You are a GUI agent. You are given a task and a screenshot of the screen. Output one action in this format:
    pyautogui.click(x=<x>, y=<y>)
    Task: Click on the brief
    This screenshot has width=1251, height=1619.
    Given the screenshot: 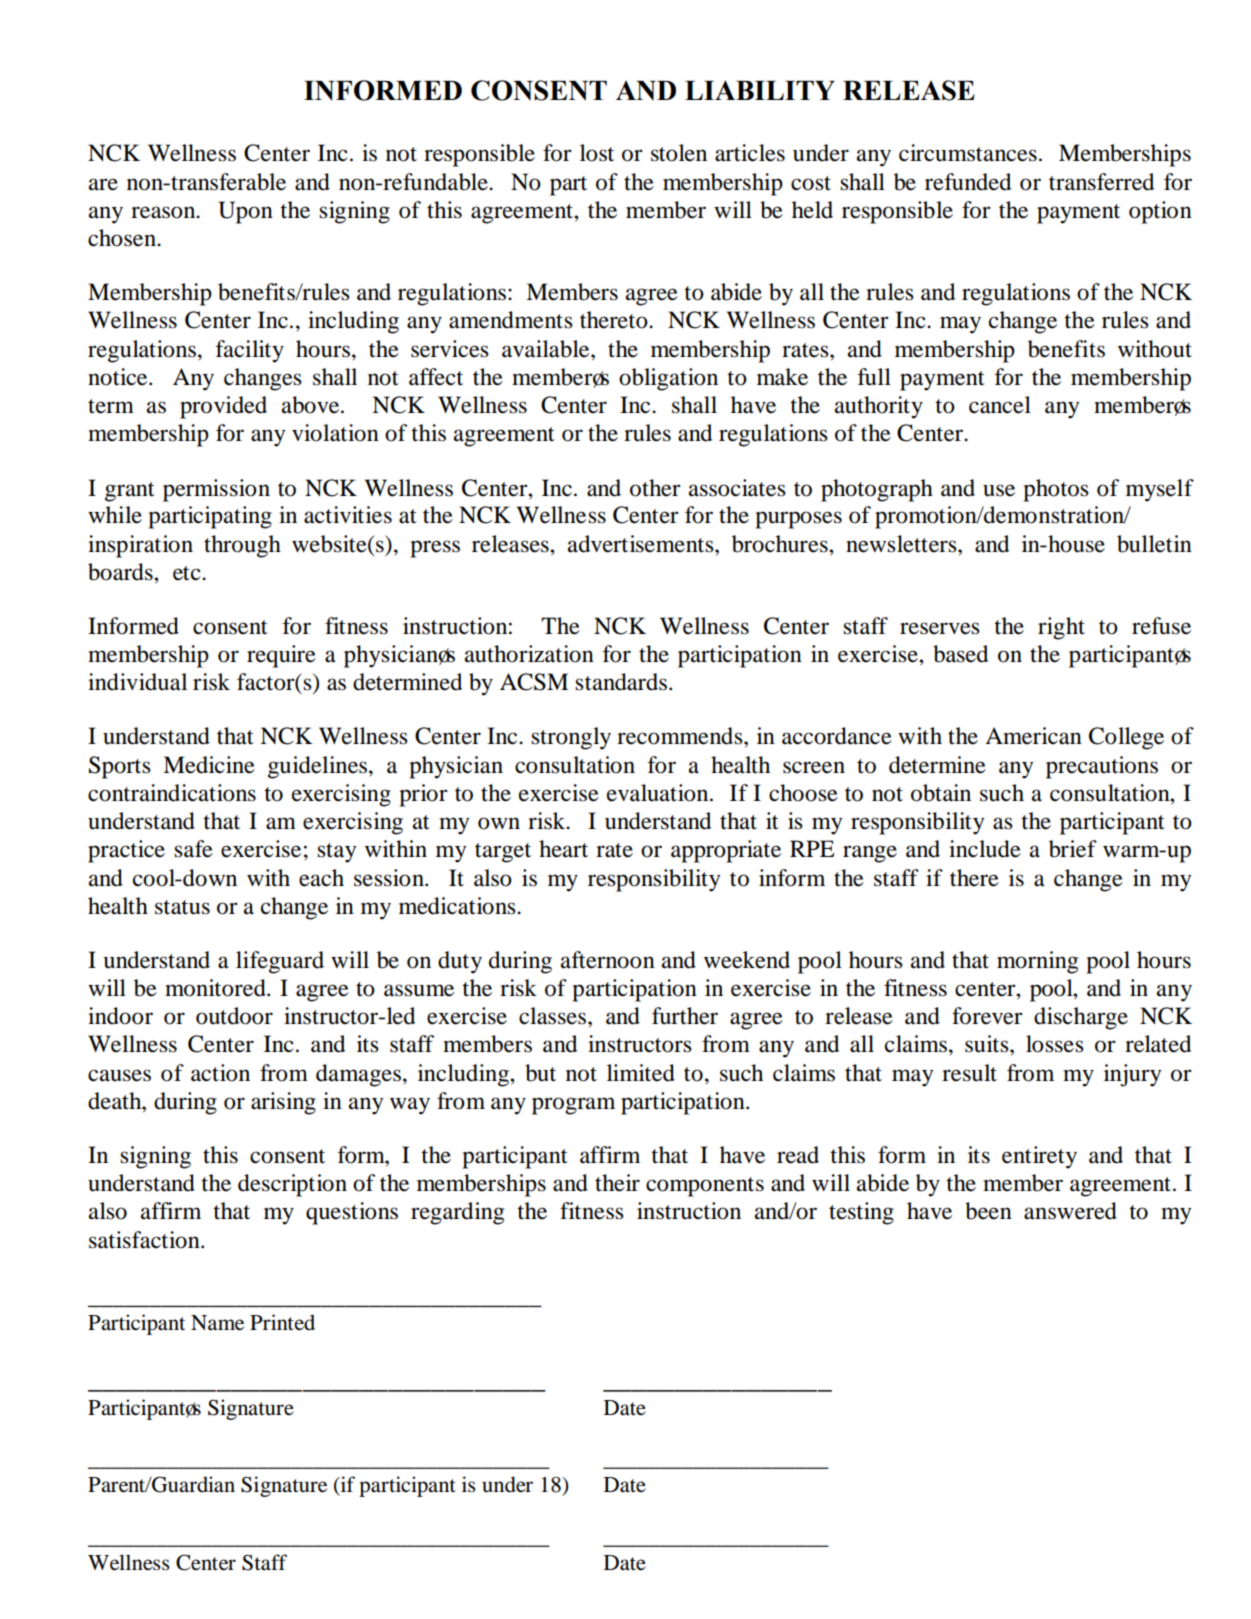 What is the action you would take?
    pyautogui.click(x=1073, y=849)
